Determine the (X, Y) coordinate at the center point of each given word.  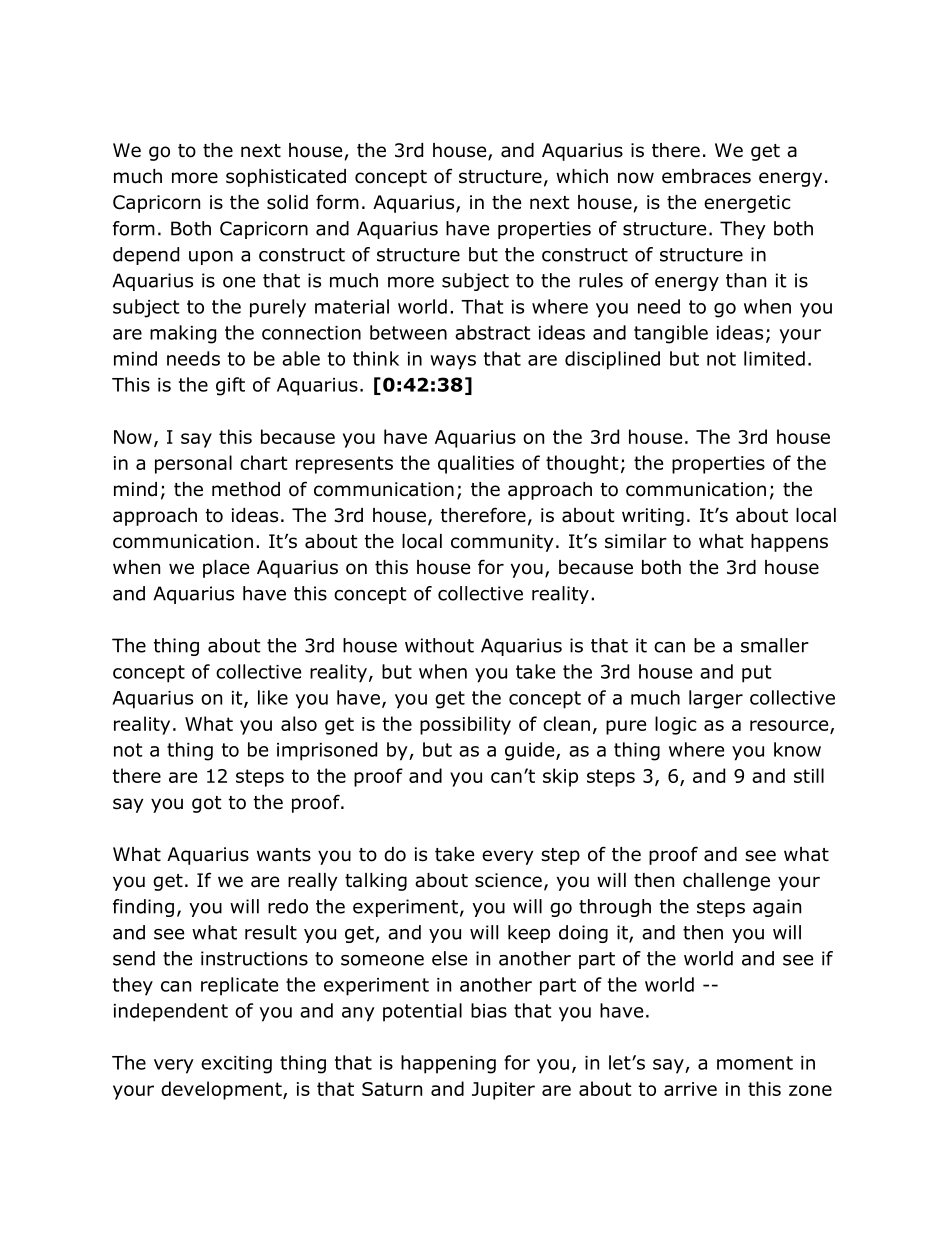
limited (774, 358)
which (582, 176)
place (226, 569)
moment (755, 1063)
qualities (476, 464)
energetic (747, 204)
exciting (236, 1065)
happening (448, 1064)
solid (287, 202)
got (207, 804)
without (439, 645)
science (508, 880)
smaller (775, 645)
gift (230, 386)
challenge (726, 882)
